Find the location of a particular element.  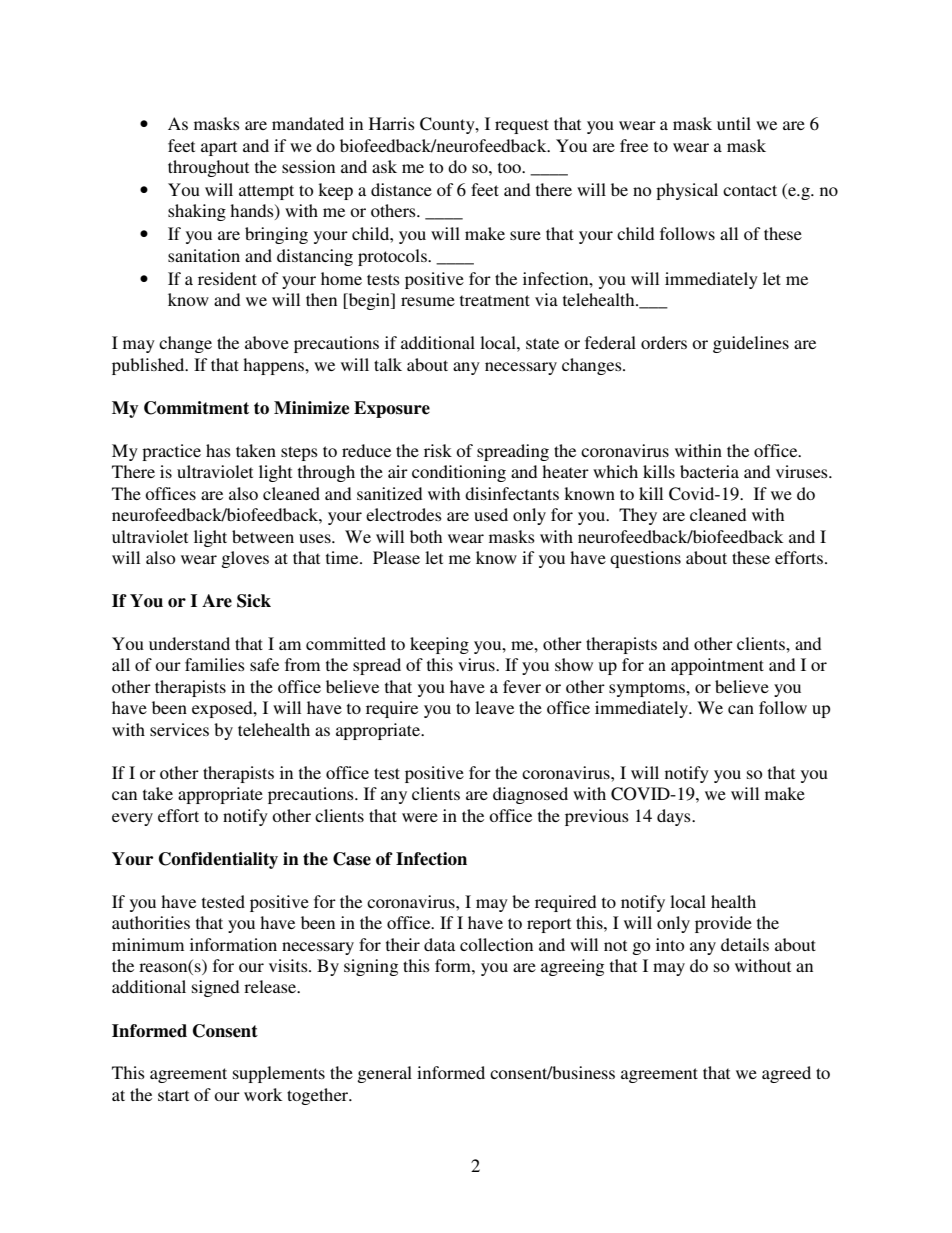

appointment is located at coordinates (717, 666).
